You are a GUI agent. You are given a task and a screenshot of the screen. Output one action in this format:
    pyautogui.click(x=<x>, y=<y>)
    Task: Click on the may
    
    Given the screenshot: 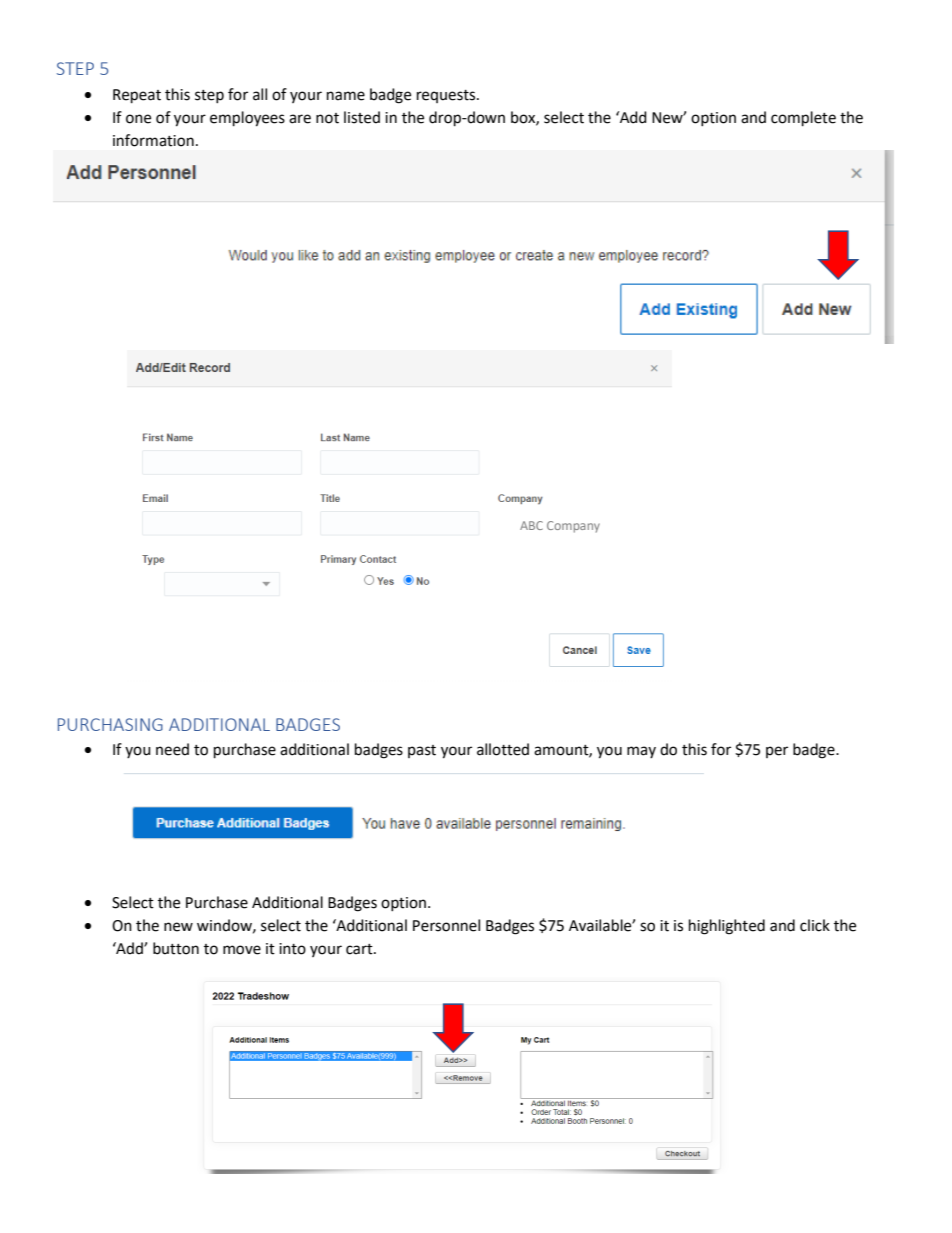 What is the action you would take?
    pyautogui.click(x=641, y=752)
